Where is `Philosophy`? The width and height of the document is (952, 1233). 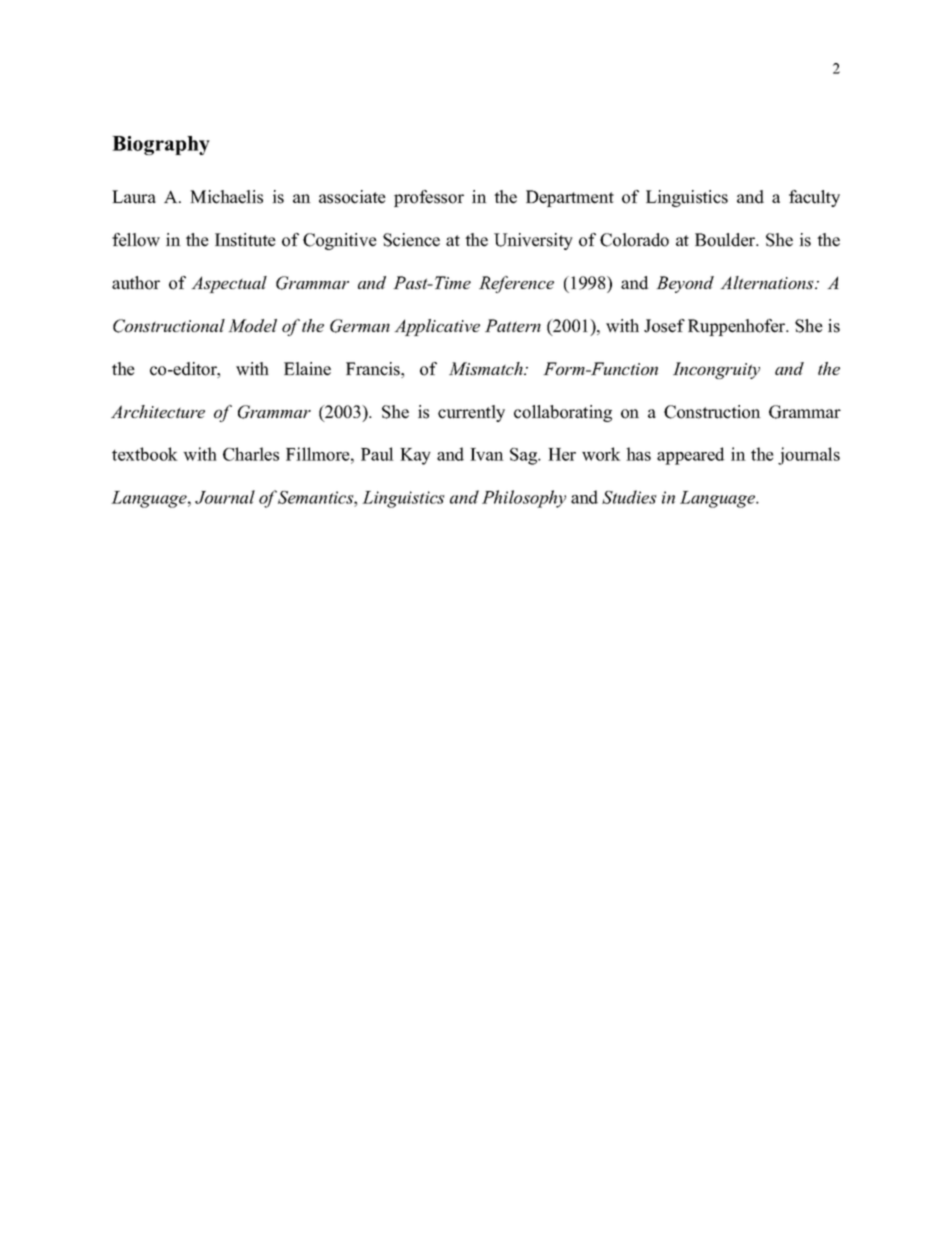 Philosophy is located at coordinates (524, 499).
